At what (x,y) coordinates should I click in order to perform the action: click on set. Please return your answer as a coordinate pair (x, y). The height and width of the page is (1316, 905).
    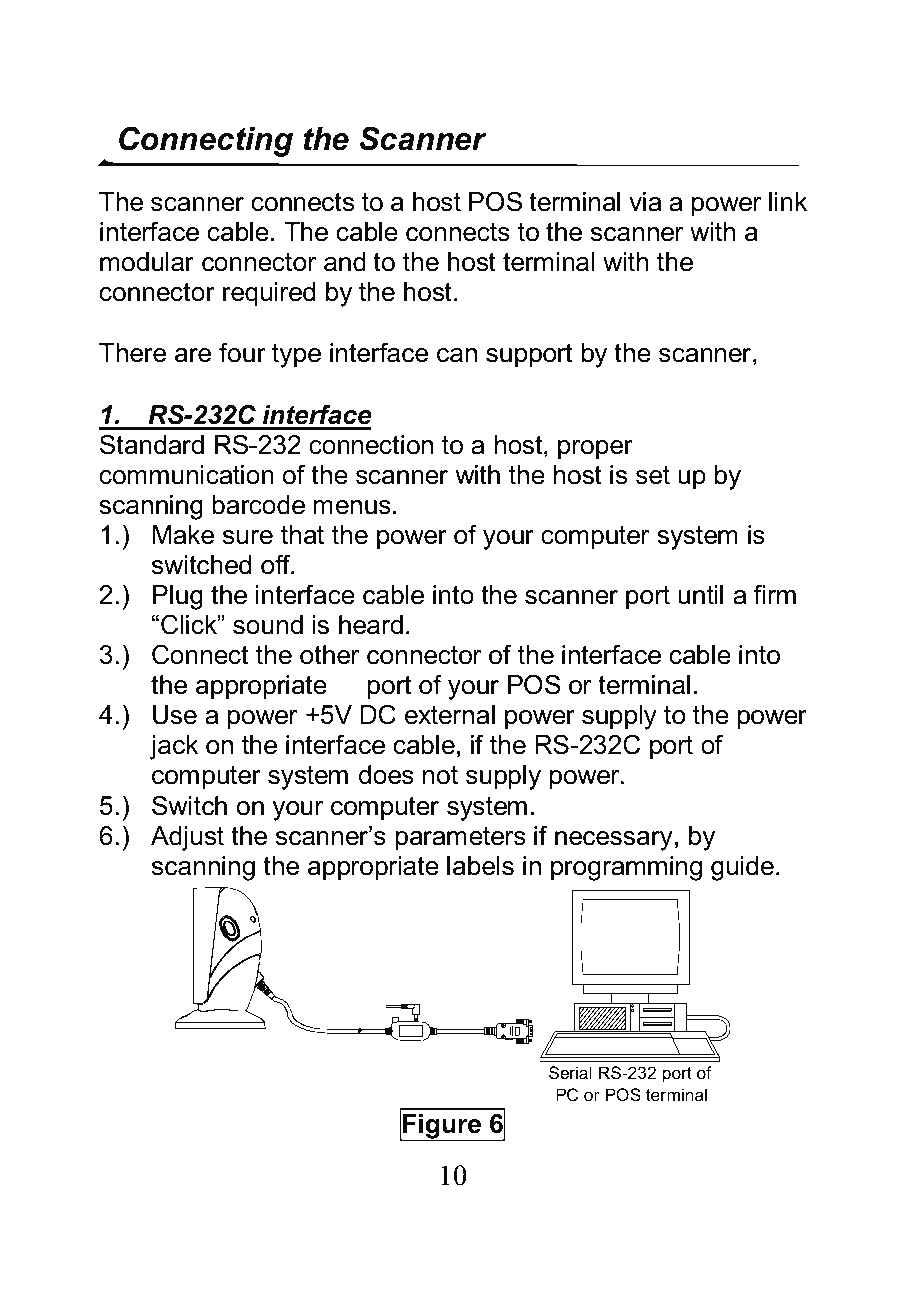
    Looking at the image, I should click on (653, 475).
